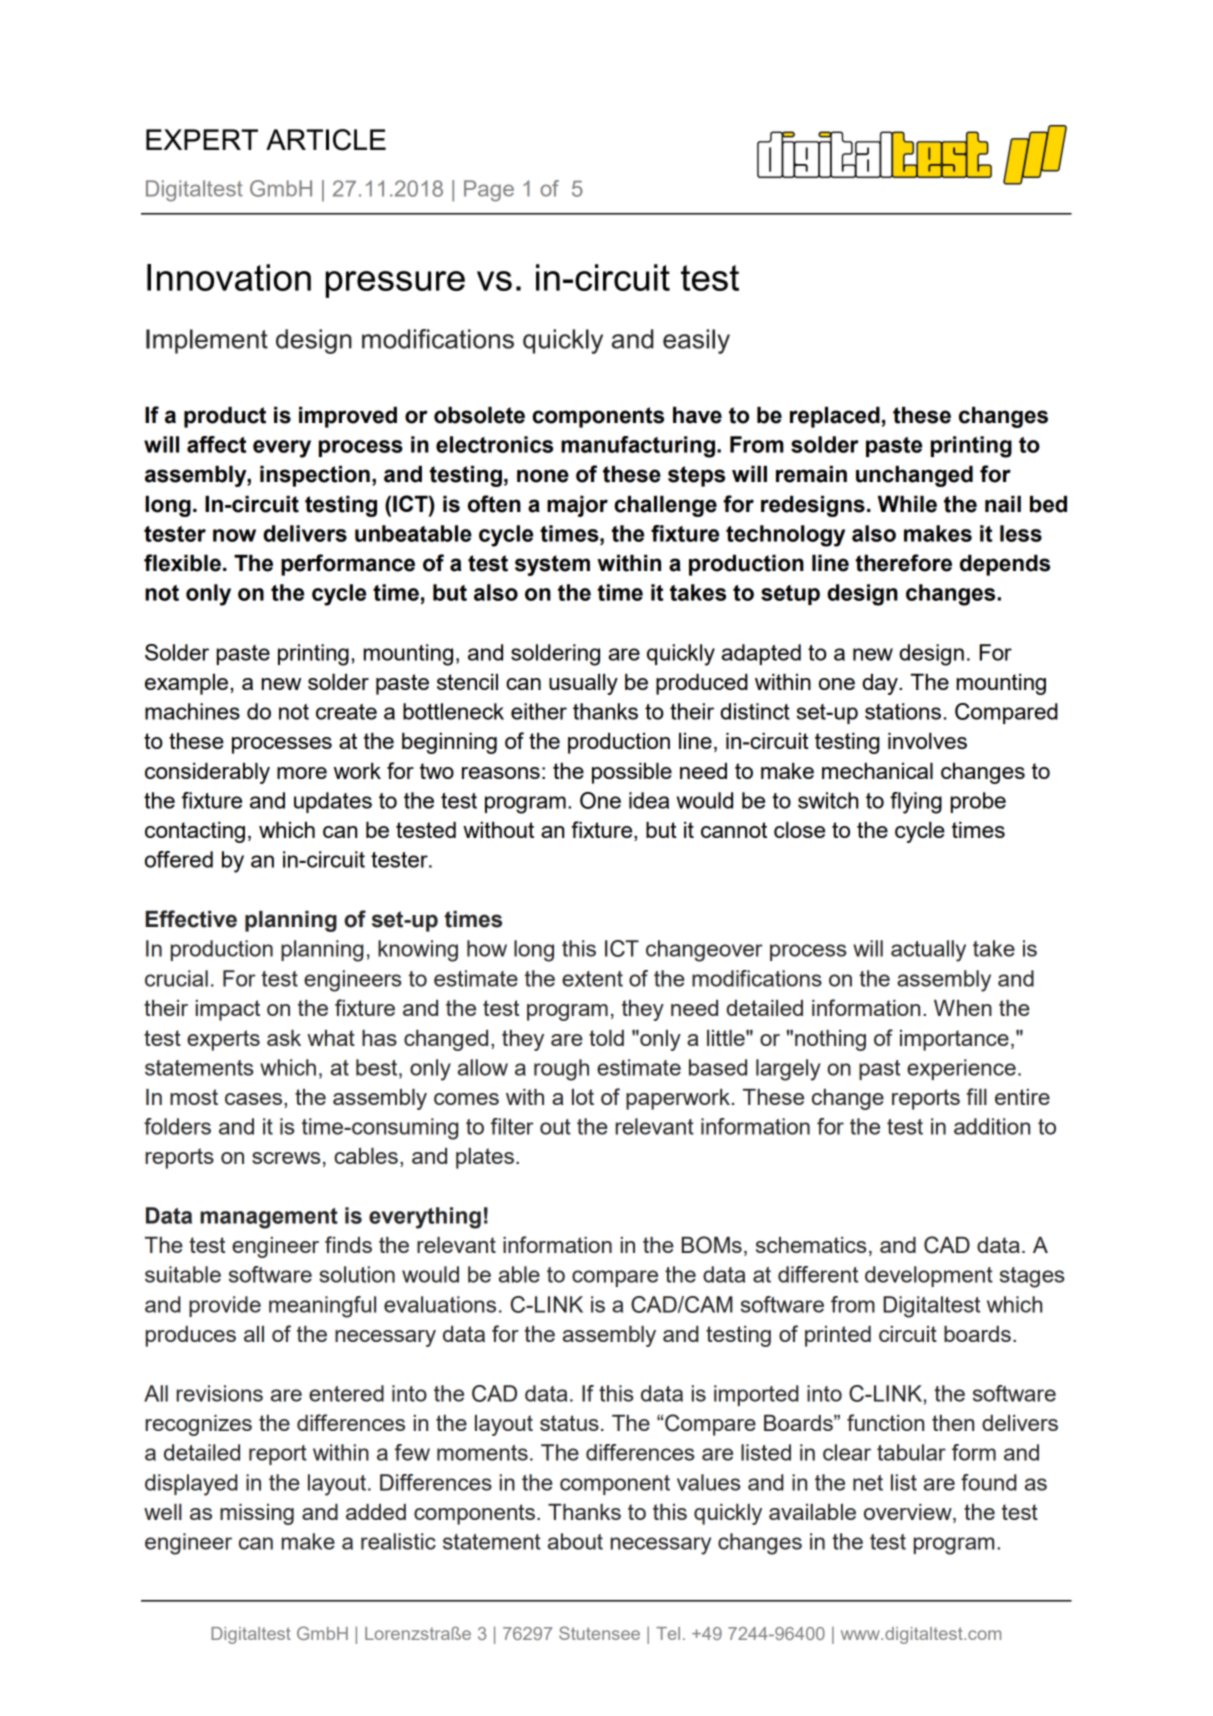  What do you see at coordinates (315, 476) in the document?
I see `inspection` at bounding box center [315, 476].
